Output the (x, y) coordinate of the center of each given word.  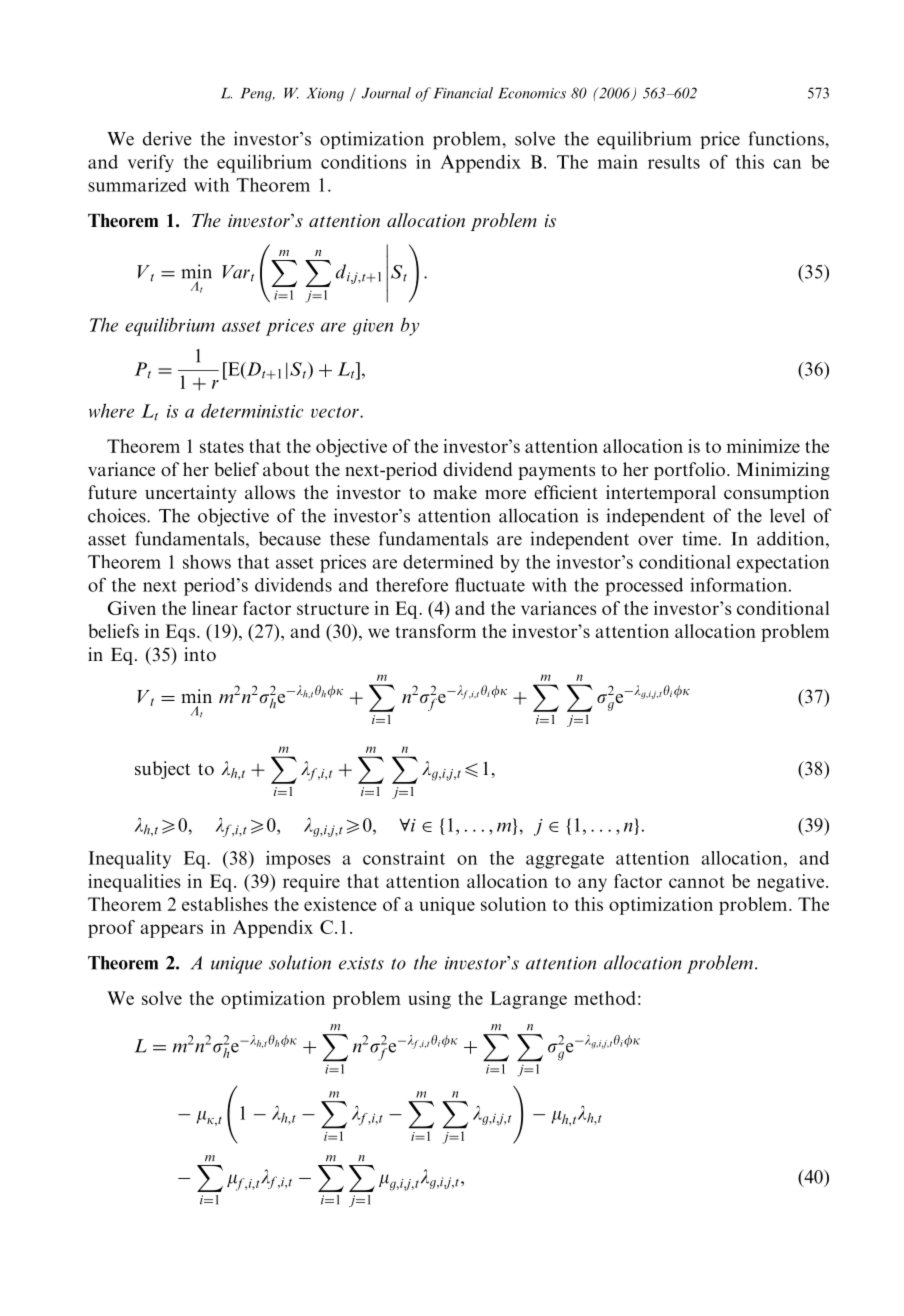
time (700, 538)
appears (171, 931)
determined (448, 562)
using (429, 1000)
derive (167, 138)
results (674, 162)
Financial (463, 93)
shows (207, 562)
